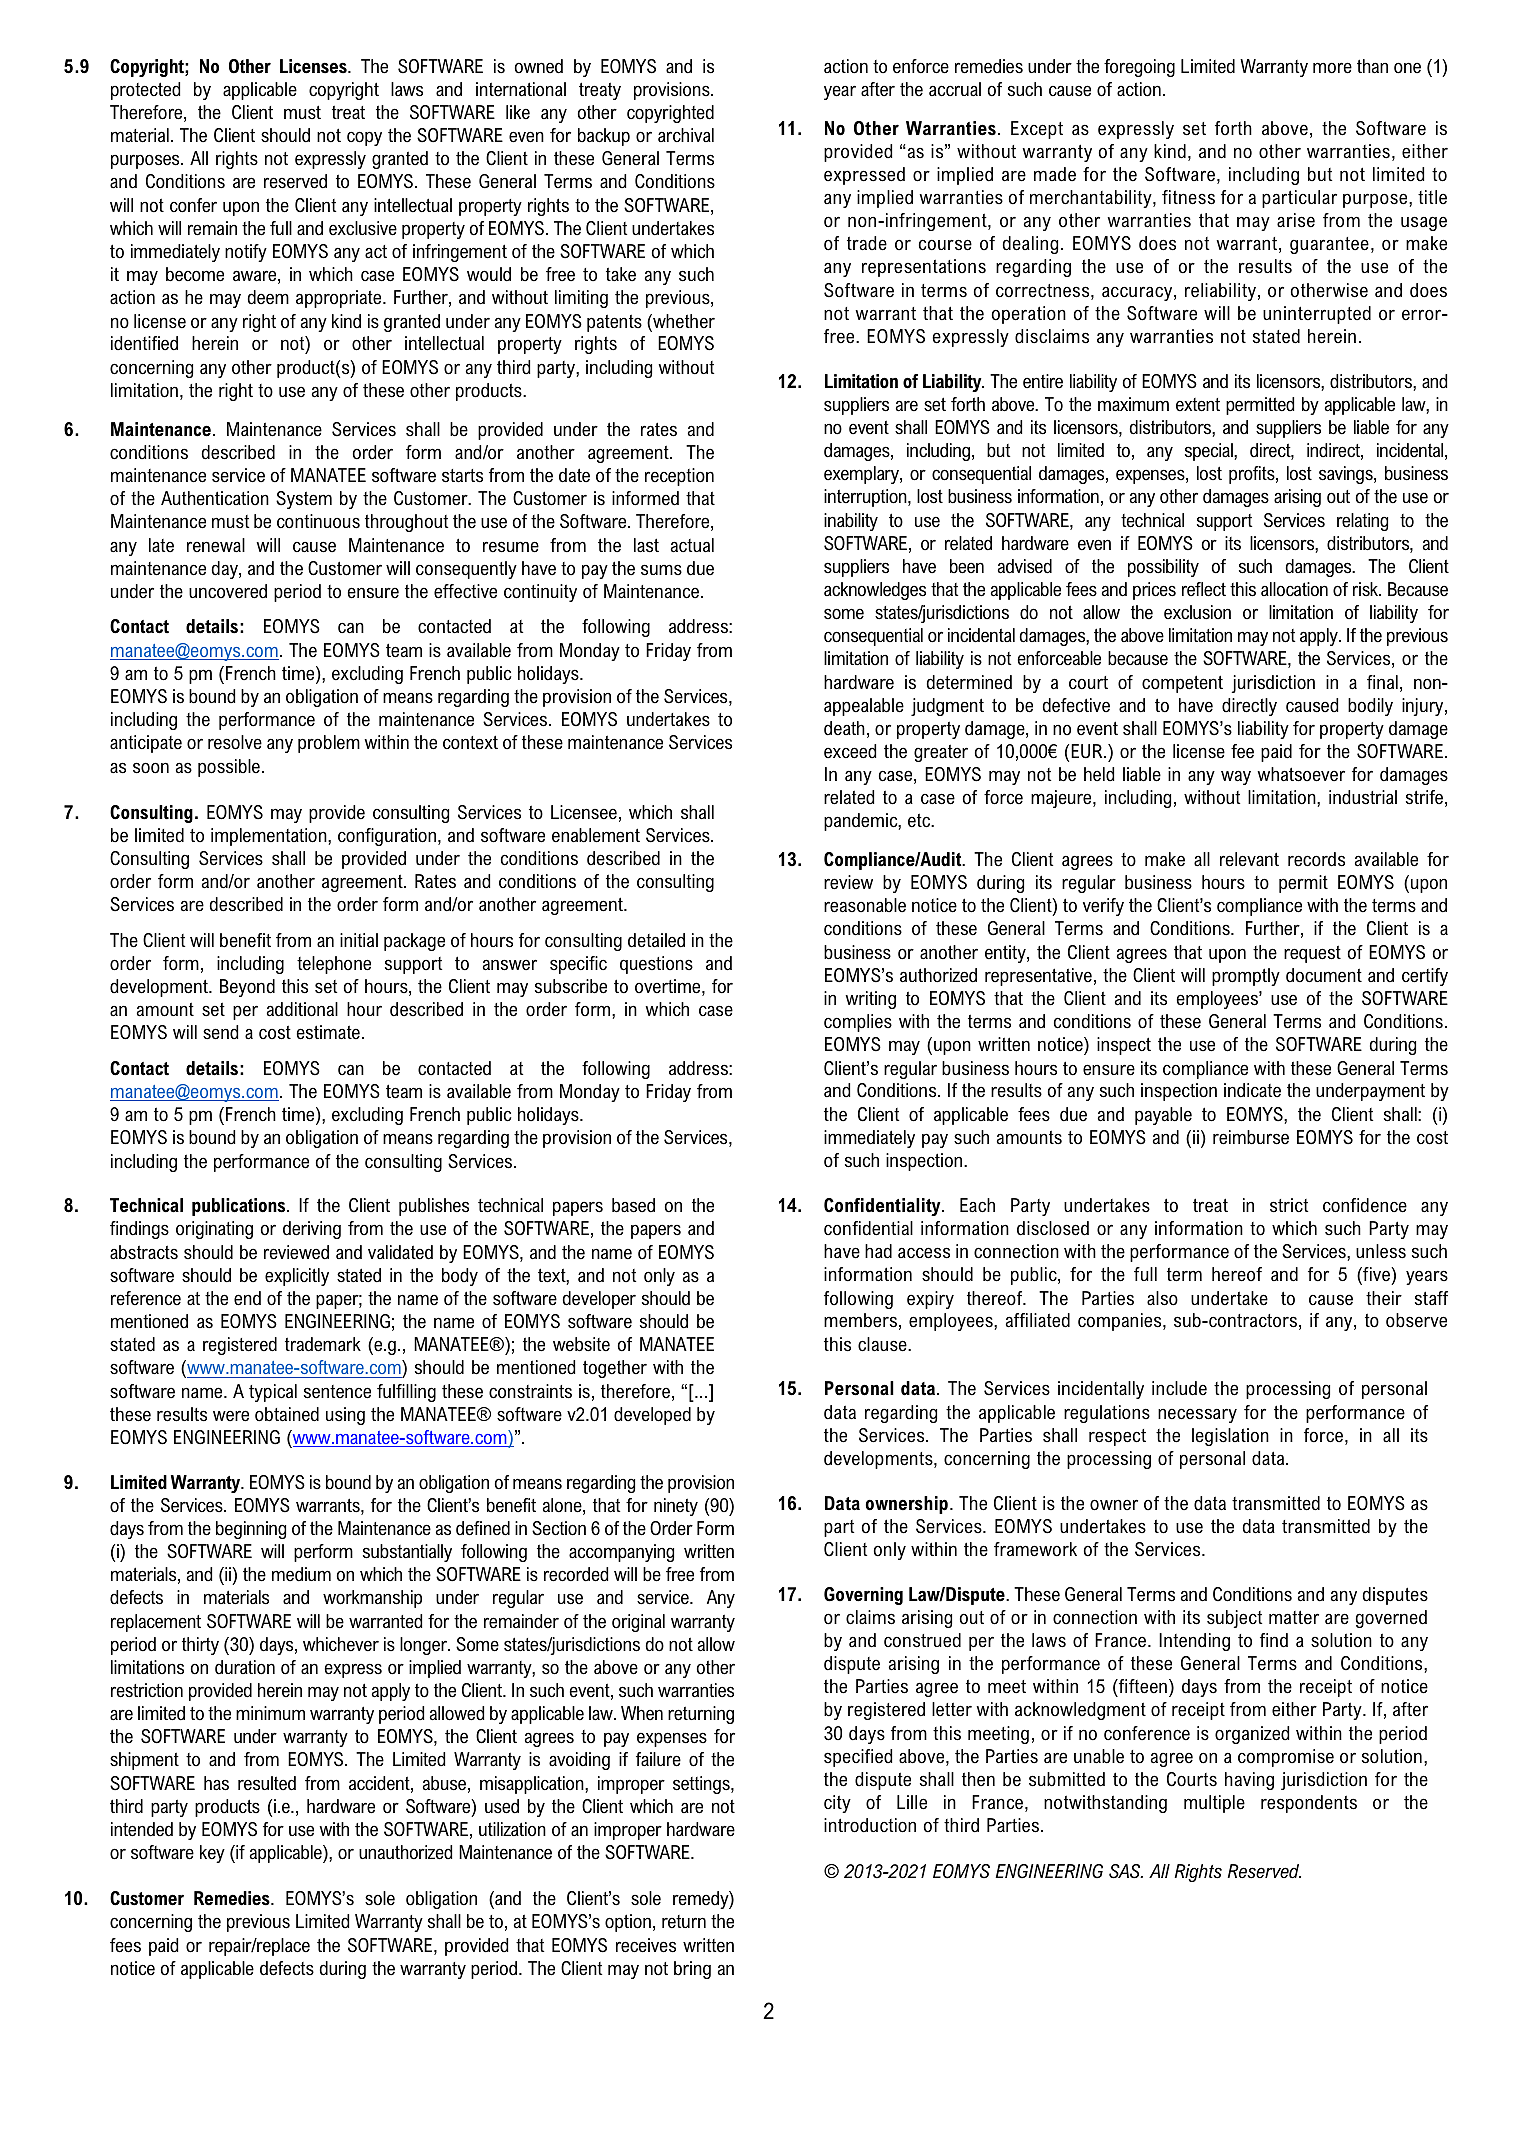  I want to click on archival, so click(686, 135).
